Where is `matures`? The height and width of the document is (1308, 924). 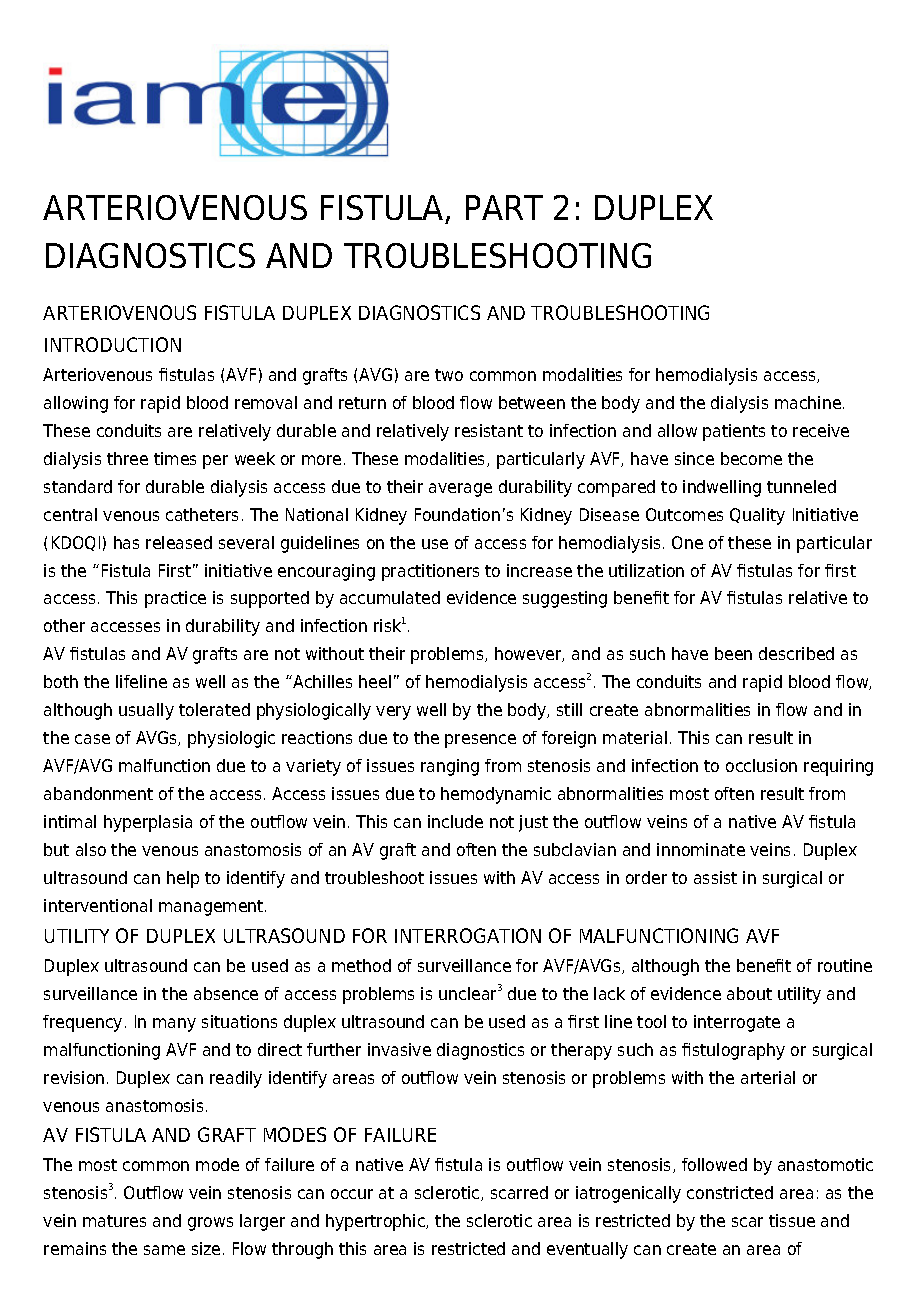 matures is located at coordinates (114, 1221).
